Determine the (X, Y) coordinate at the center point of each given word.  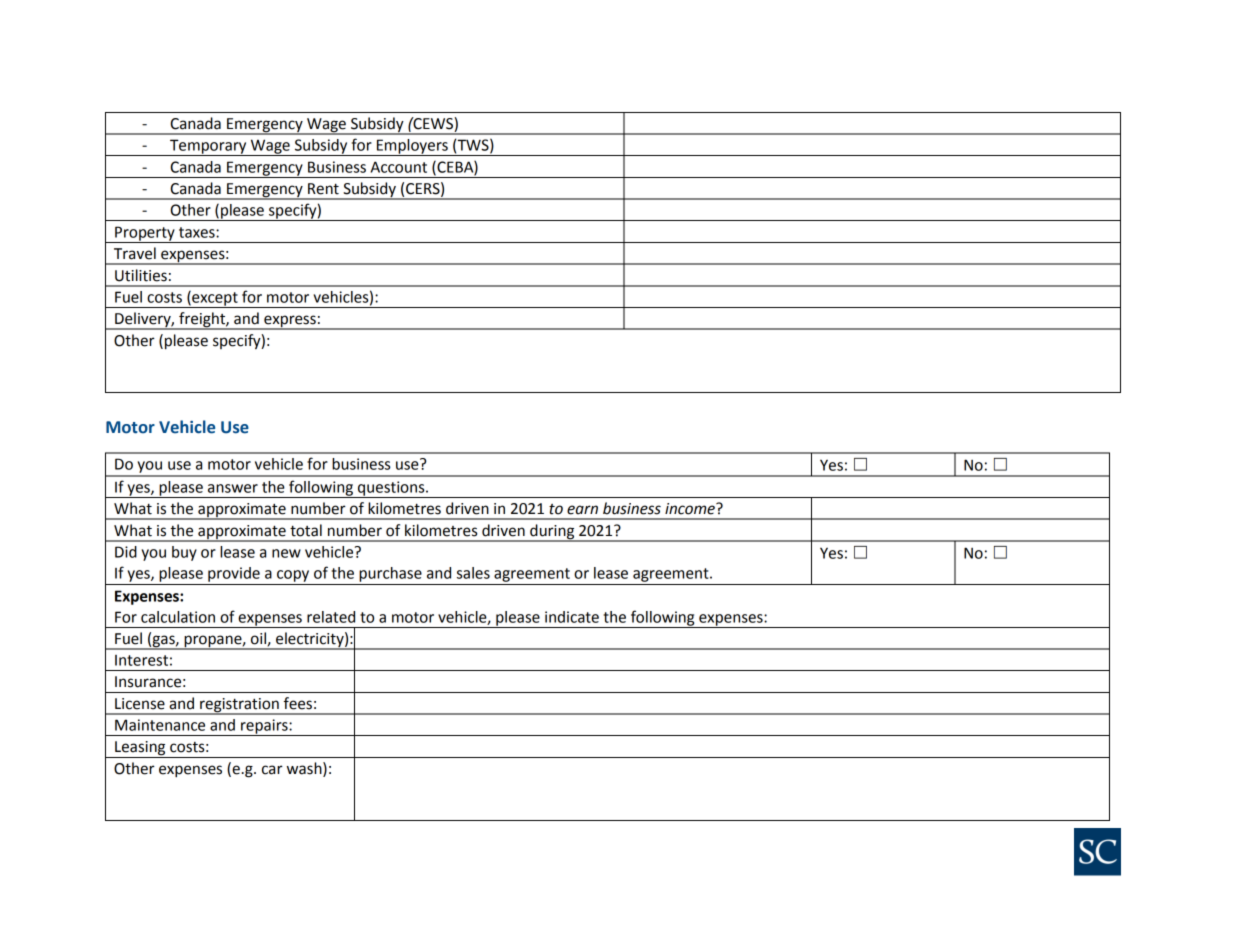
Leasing (140, 749)
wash (305, 768)
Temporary (208, 147)
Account (399, 167)
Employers (412, 147)
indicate (572, 617)
